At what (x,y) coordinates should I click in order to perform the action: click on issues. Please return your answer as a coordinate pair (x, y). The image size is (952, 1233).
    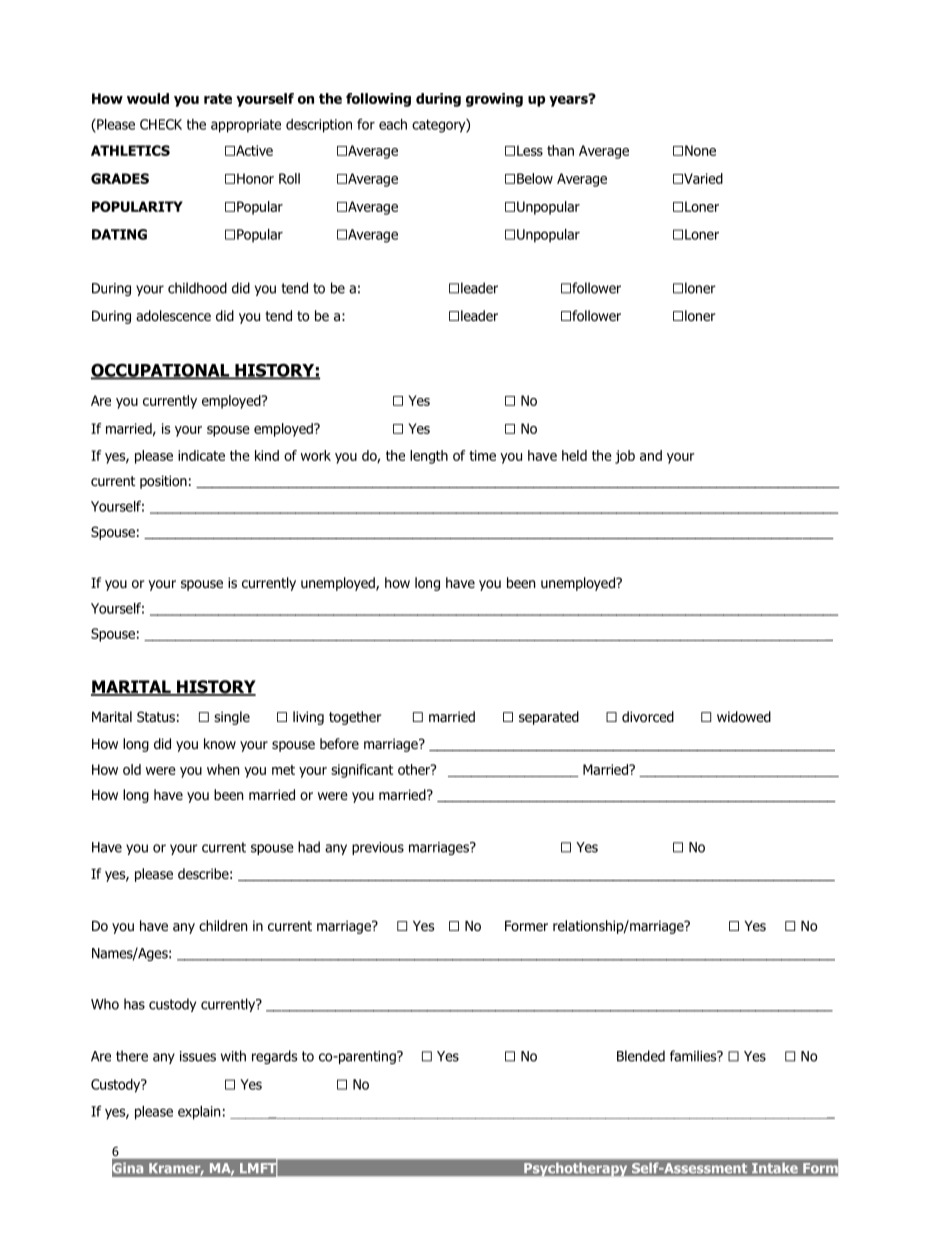
    Looking at the image, I should click on (198, 1056).
